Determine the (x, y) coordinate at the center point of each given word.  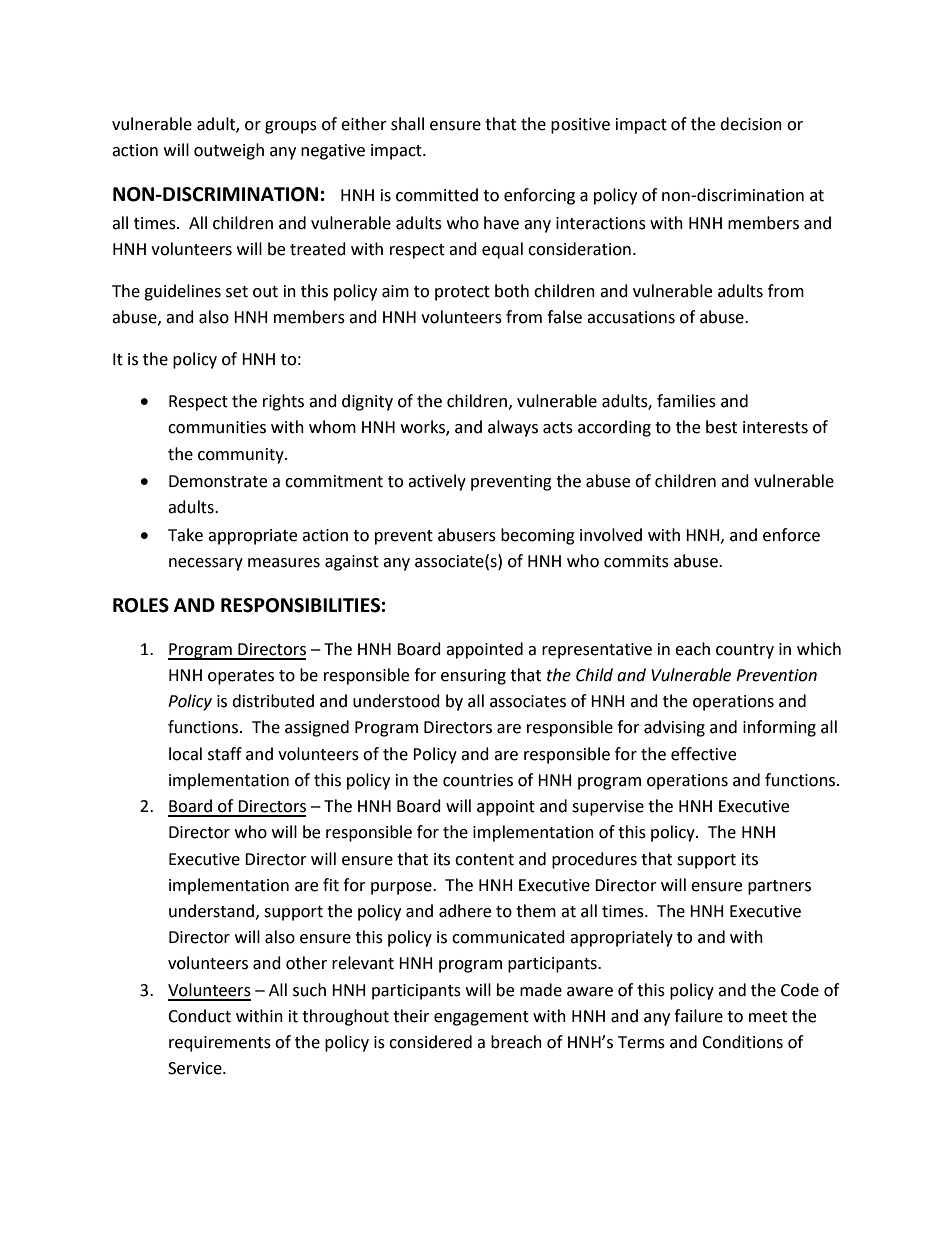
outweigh (229, 151)
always (513, 428)
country (745, 651)
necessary (206, 564)
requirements (220, 1044)
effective (703, 754)
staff (225, 754)
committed (437, 195)
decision (751, 124)
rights (283, 402)
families (686, 401)
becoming (538, 536)
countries (478, 780)
